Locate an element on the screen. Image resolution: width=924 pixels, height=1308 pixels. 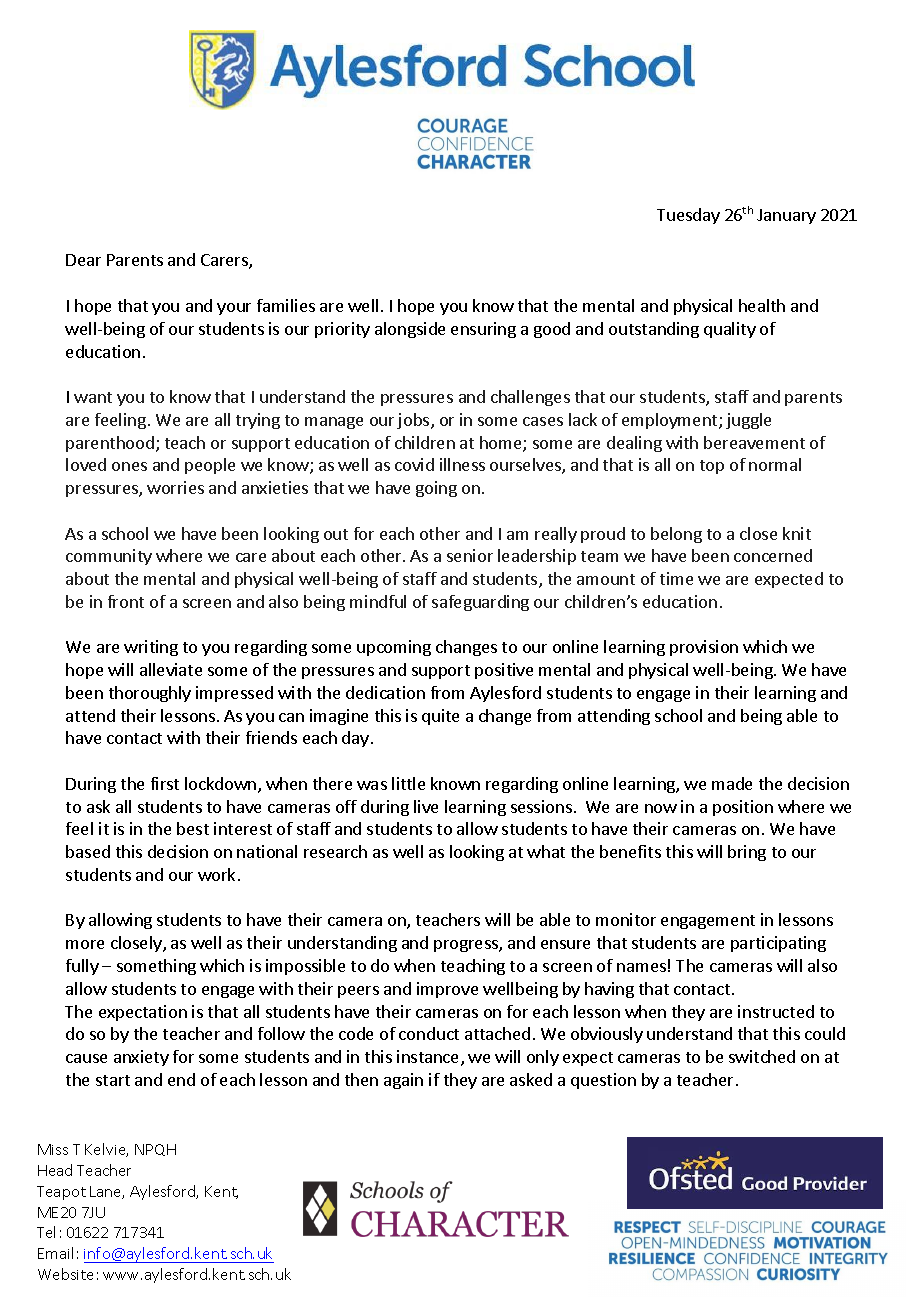
Tuesday is located at coordinates (688, 216).
